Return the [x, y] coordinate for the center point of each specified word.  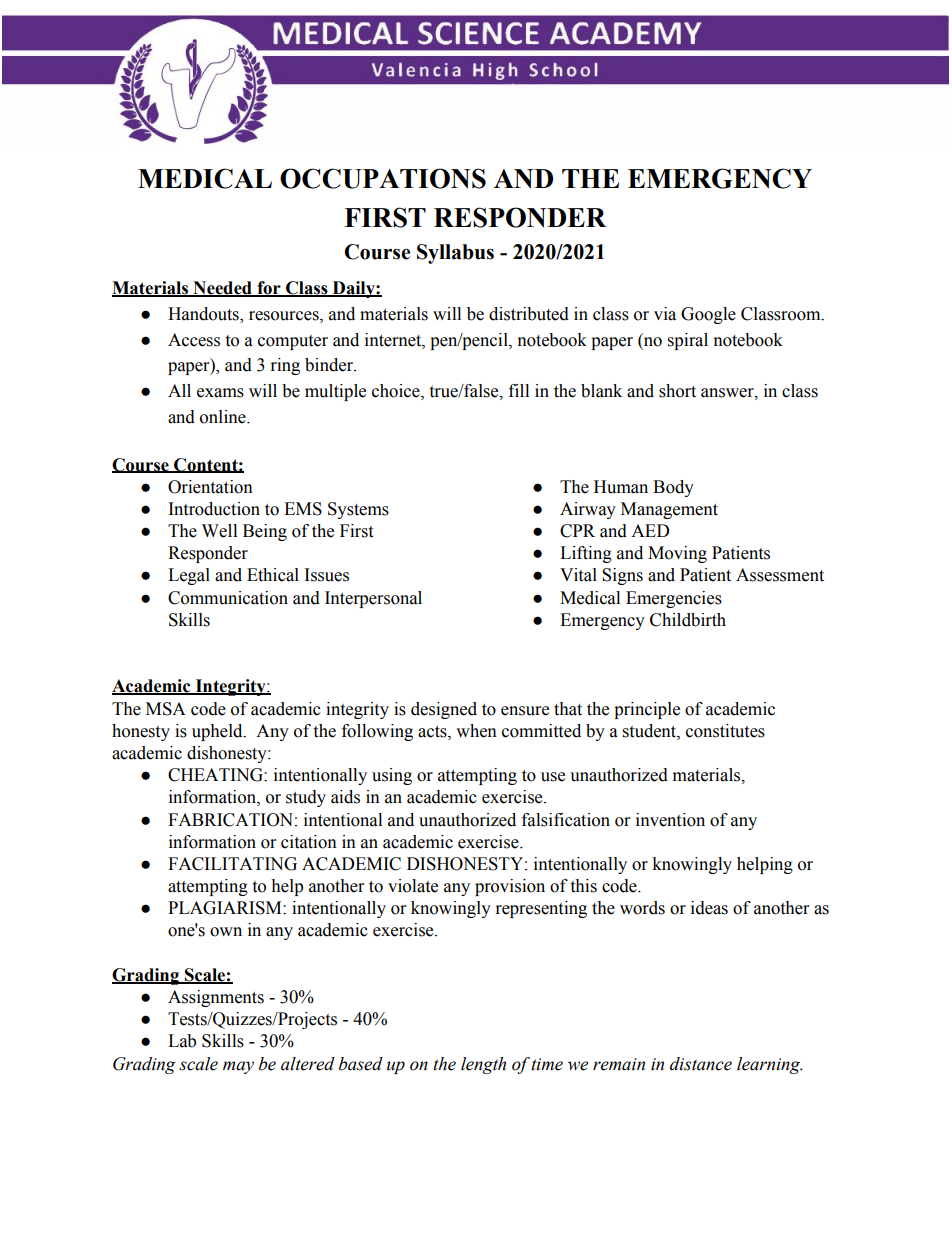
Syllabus [455, 254]
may [238, 1067]
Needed [222, 289]
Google [708, 315]
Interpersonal [373, 599]
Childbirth [688, 620]
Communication [228, 598]
